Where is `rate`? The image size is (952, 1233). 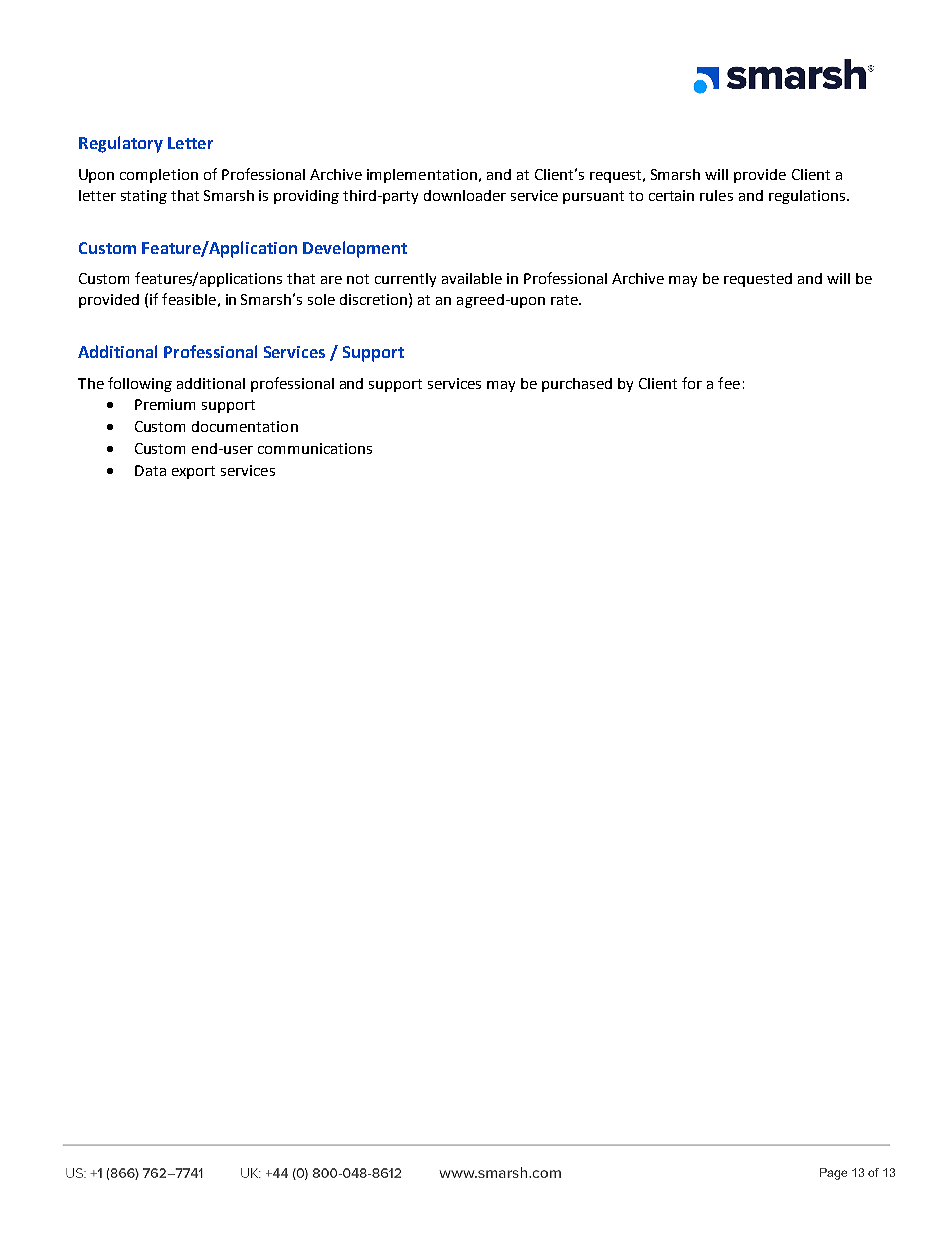 rate is located at coordinates (565, 300).
